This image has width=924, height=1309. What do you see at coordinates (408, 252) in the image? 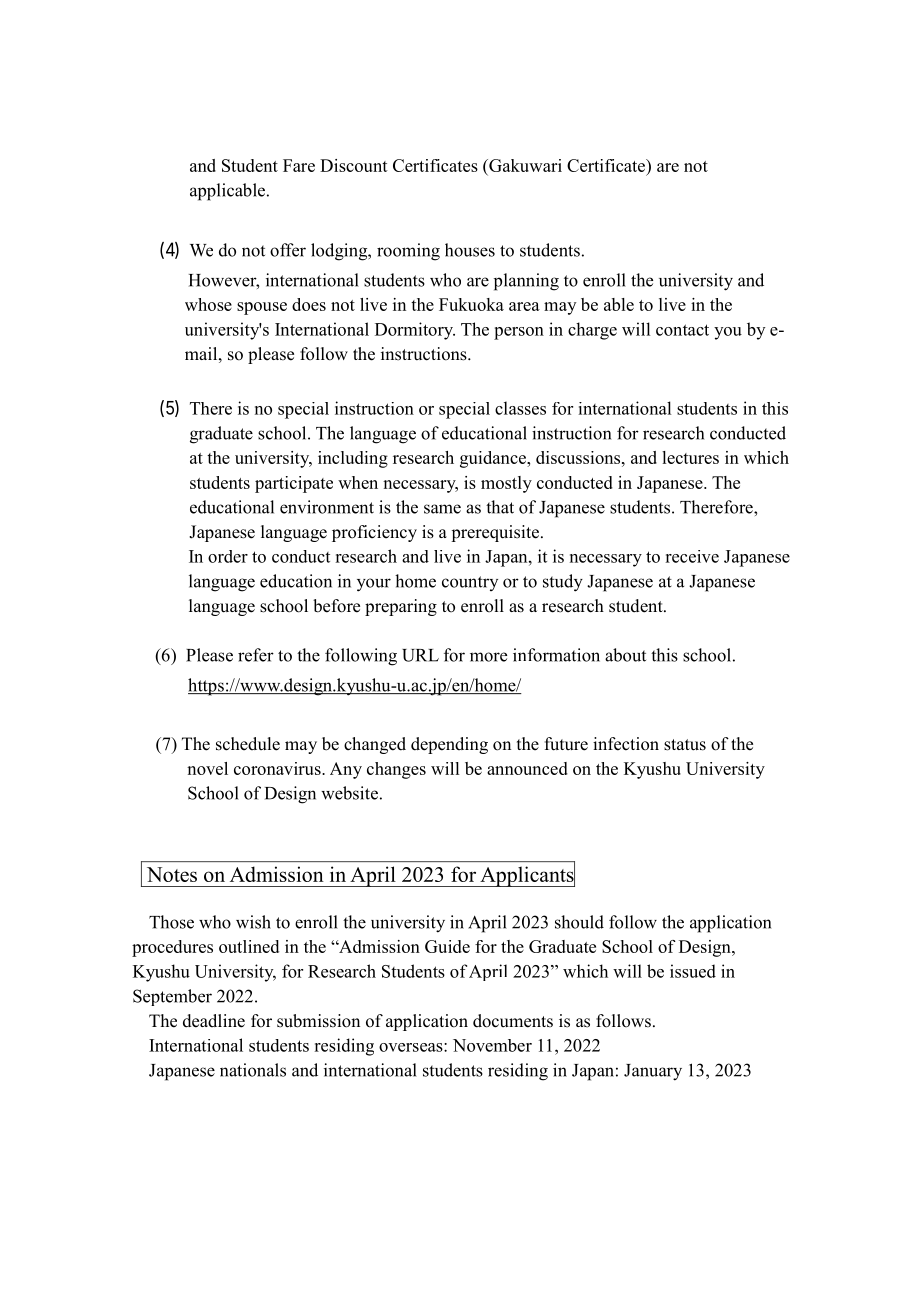
I see `rooming` at bounding box center [408, 252].
